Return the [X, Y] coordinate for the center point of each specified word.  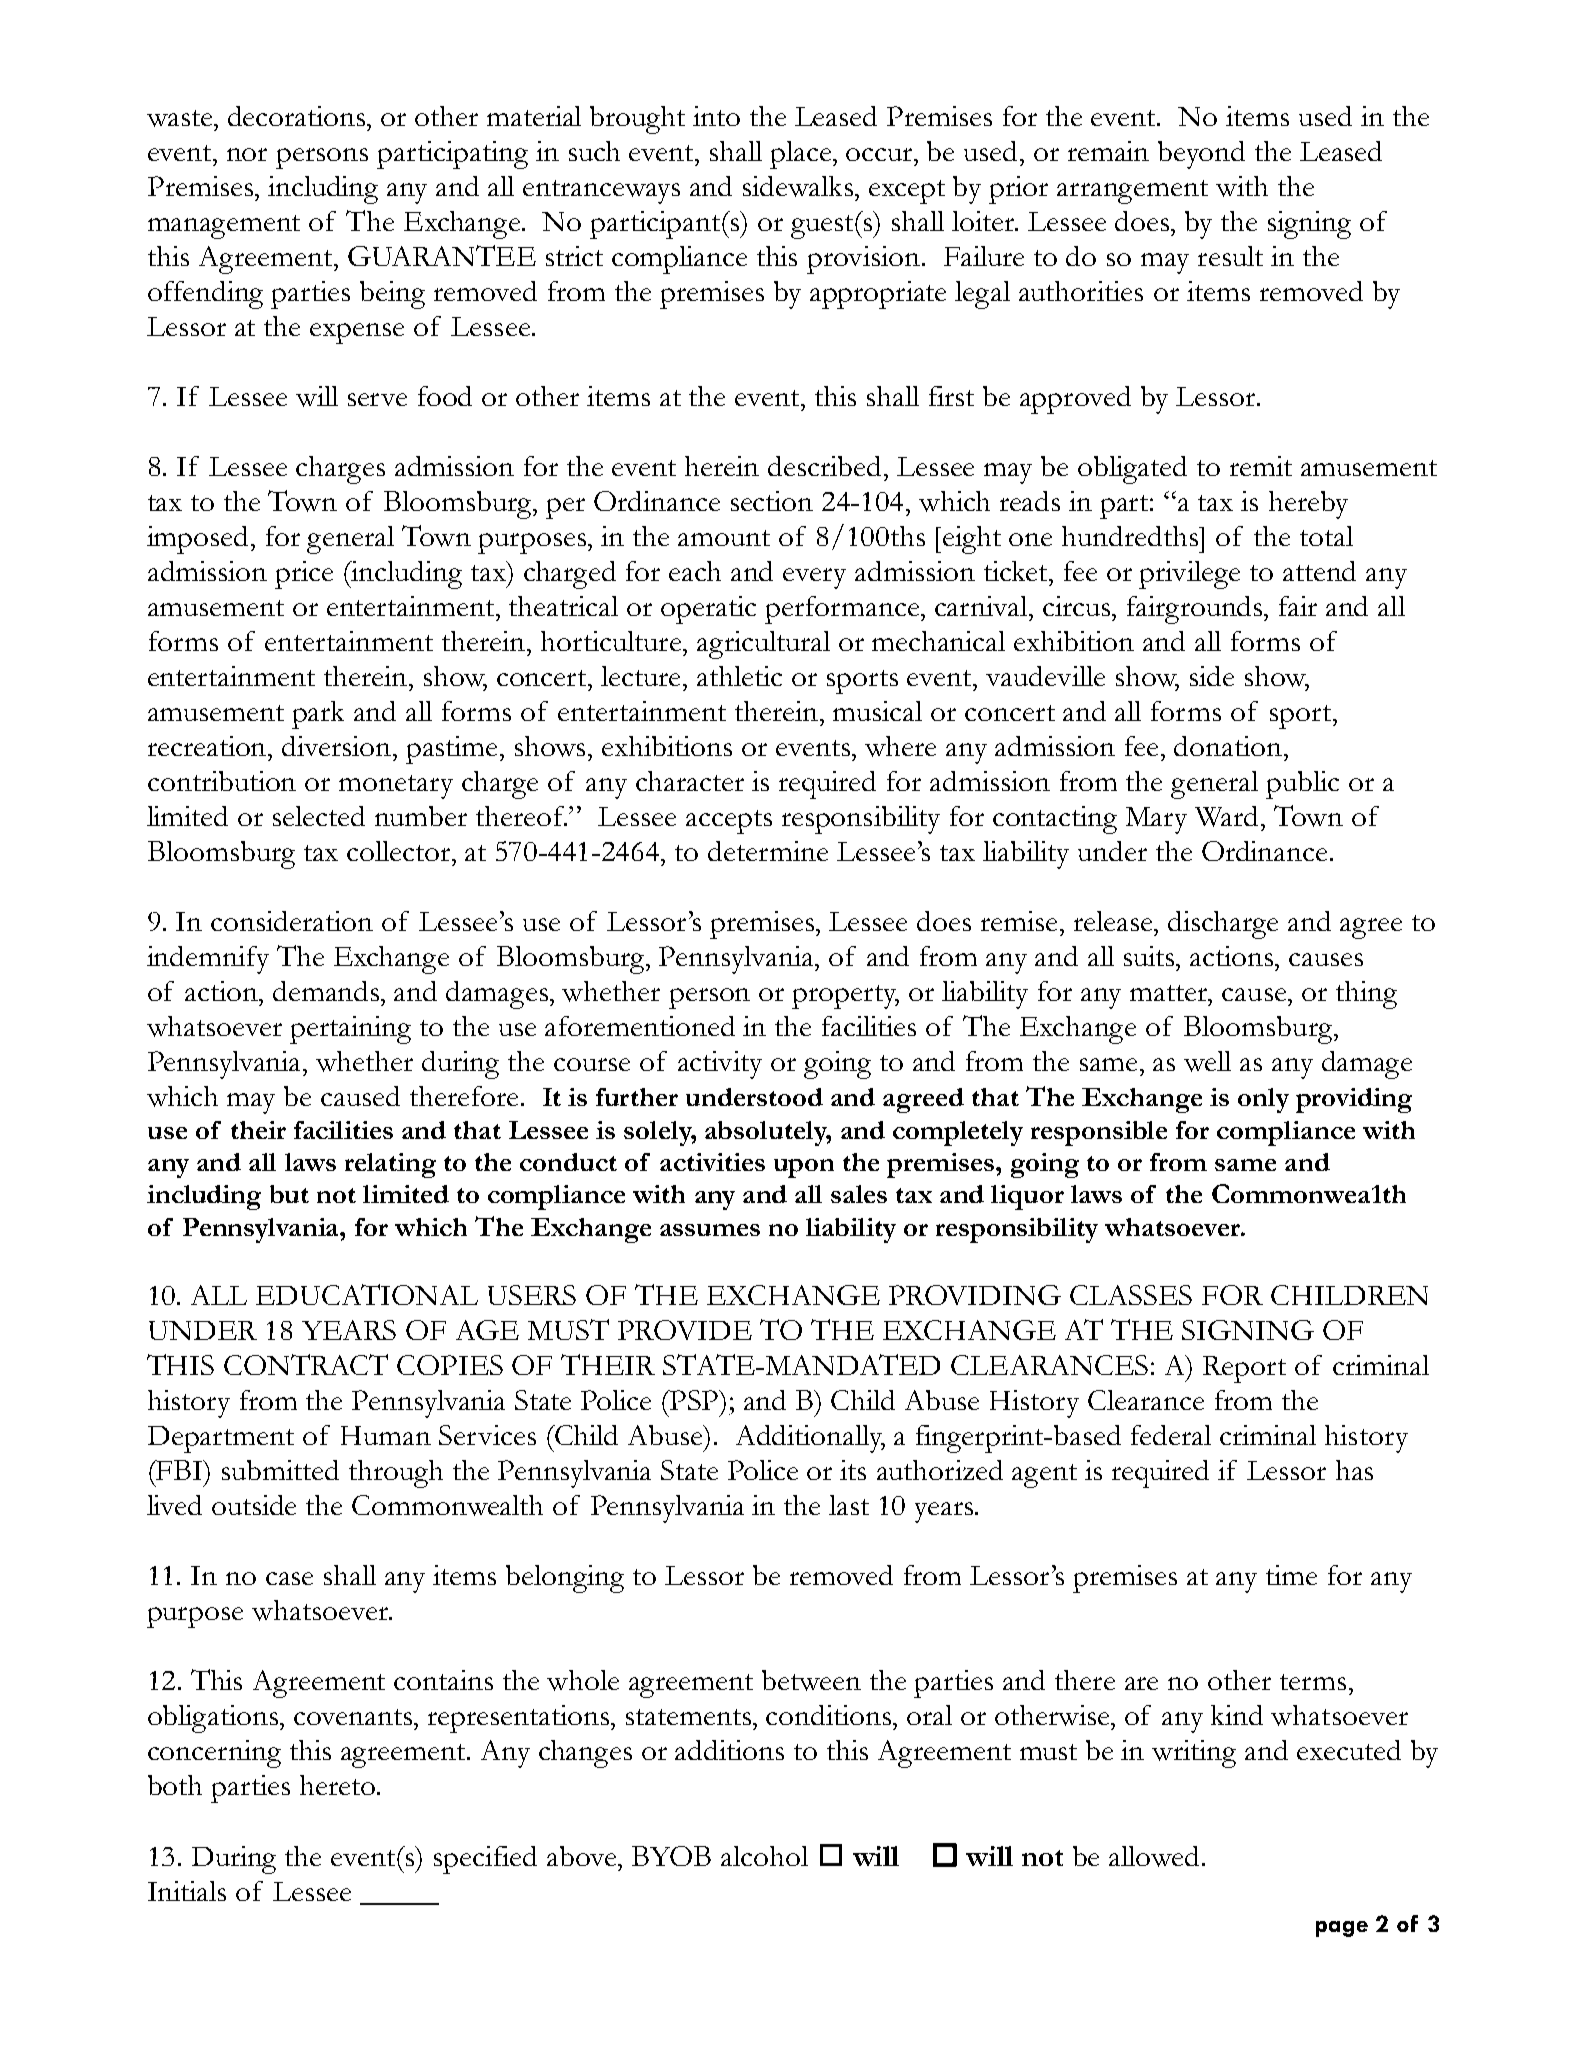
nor [247, 154]
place [802, 155]
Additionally [810, 1439]
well [1207, 1061]
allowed [1154, 1856]
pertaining [350, 1030]
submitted [280, 1470]
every [814, 578]
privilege [1189, 575]
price [304, 575]
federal [1171, 1435]
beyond [1201, 155]
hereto [339, 1785]
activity [720, 1065]
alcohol [764, 1856]
